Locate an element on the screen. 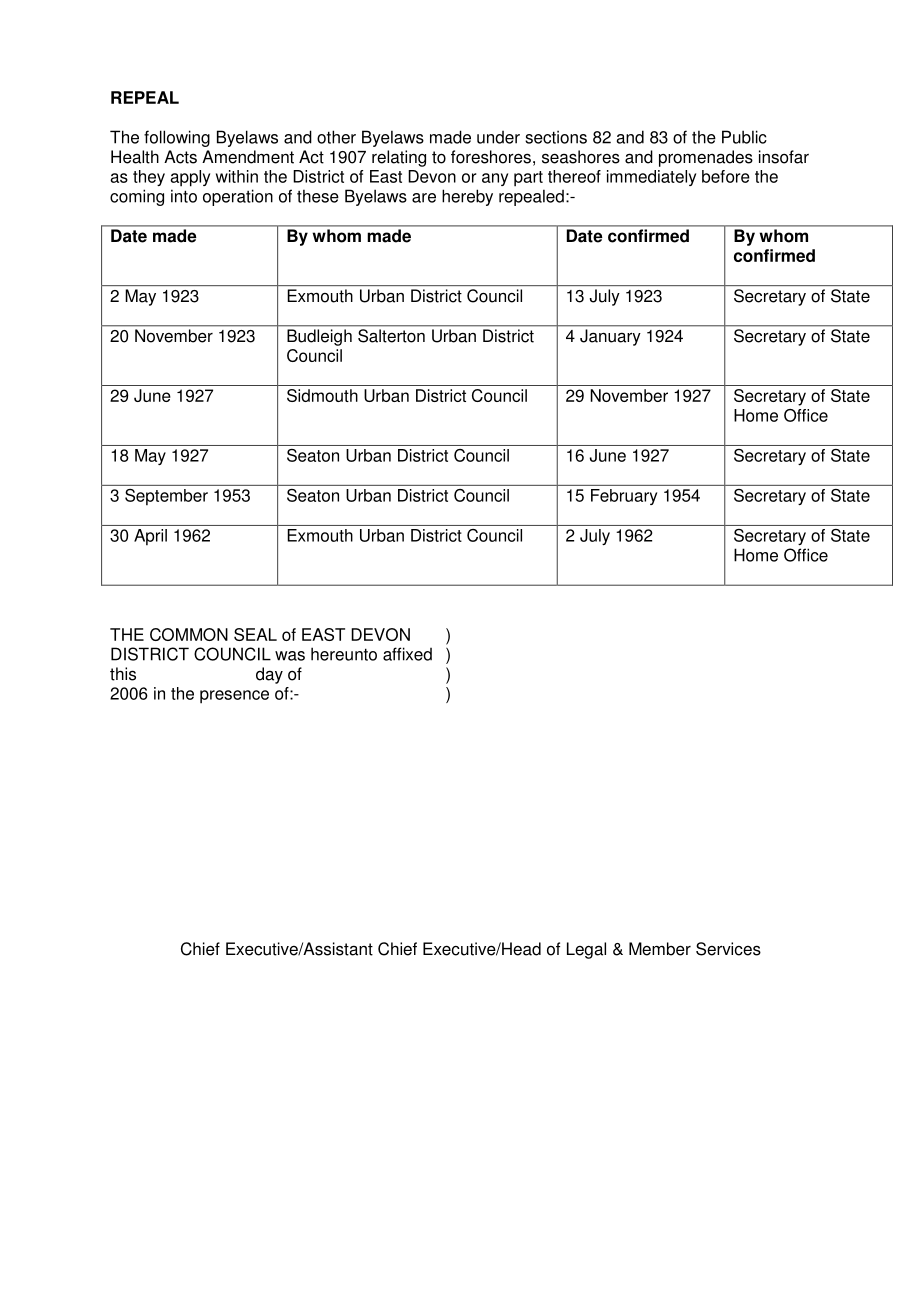  September is located at coordinates (166, 497).
